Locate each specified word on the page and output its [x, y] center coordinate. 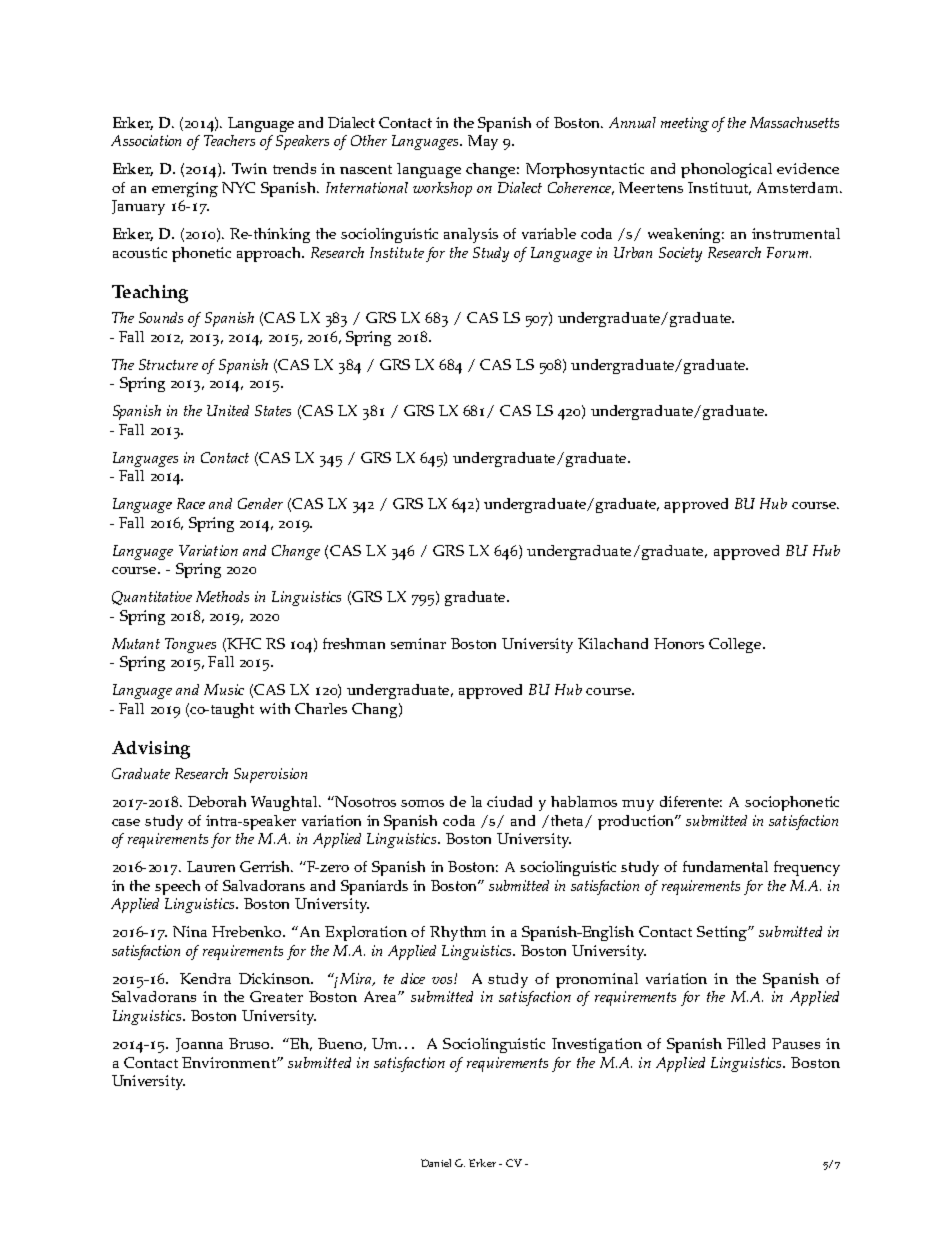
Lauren [211, 866]
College [736, 645]
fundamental [725, 866]
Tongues [190, 645]
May [483, 142]
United [228, 410]
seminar [418, 643]
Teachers [229, 140]
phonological [726, 170]
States [273, 410]
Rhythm [458, 933]
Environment [230, 1062]
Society [680, 254]
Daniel [436, 1163]
